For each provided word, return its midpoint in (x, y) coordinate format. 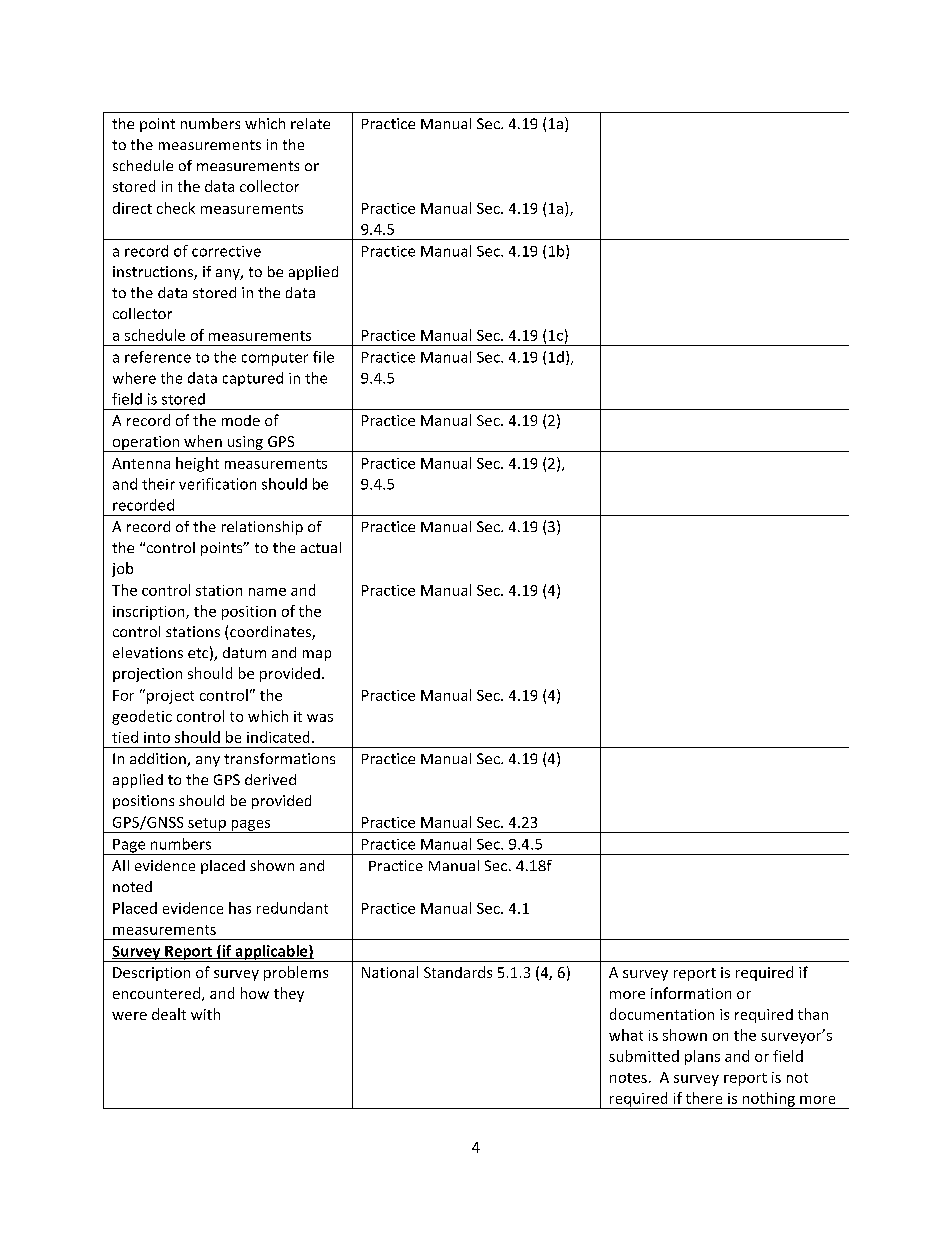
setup (207, 825)
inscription (150, 613)
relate (310, 123)
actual (321, 547)
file (323, 357)
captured (253, 379)
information (691, 993)
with (205, 1014)
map (317, 655)
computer (275, 359)
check (176, 208)
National (390, 972)
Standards (458, 972)
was (320, 718)
